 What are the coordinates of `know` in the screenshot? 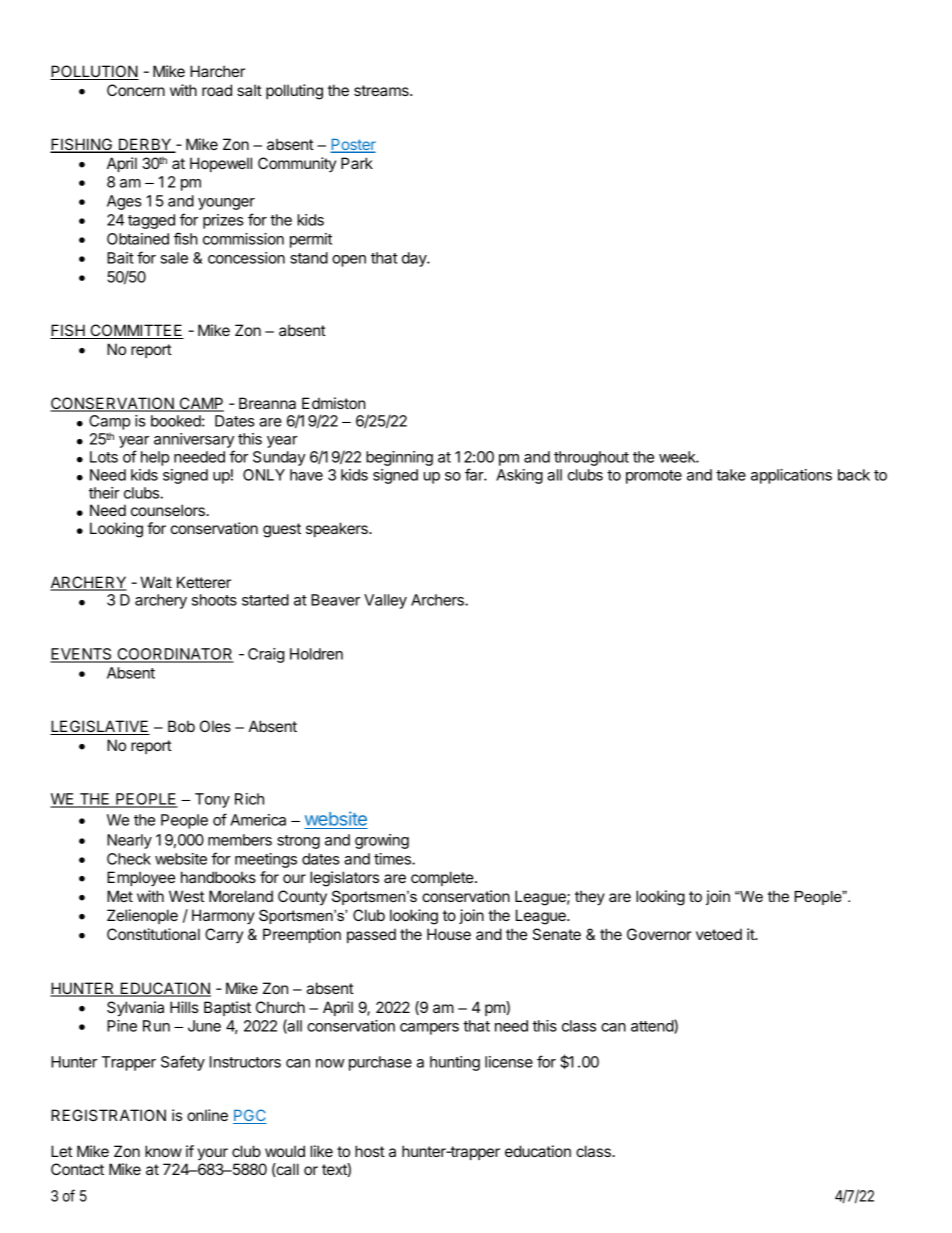 It's located at (163, 1151).
